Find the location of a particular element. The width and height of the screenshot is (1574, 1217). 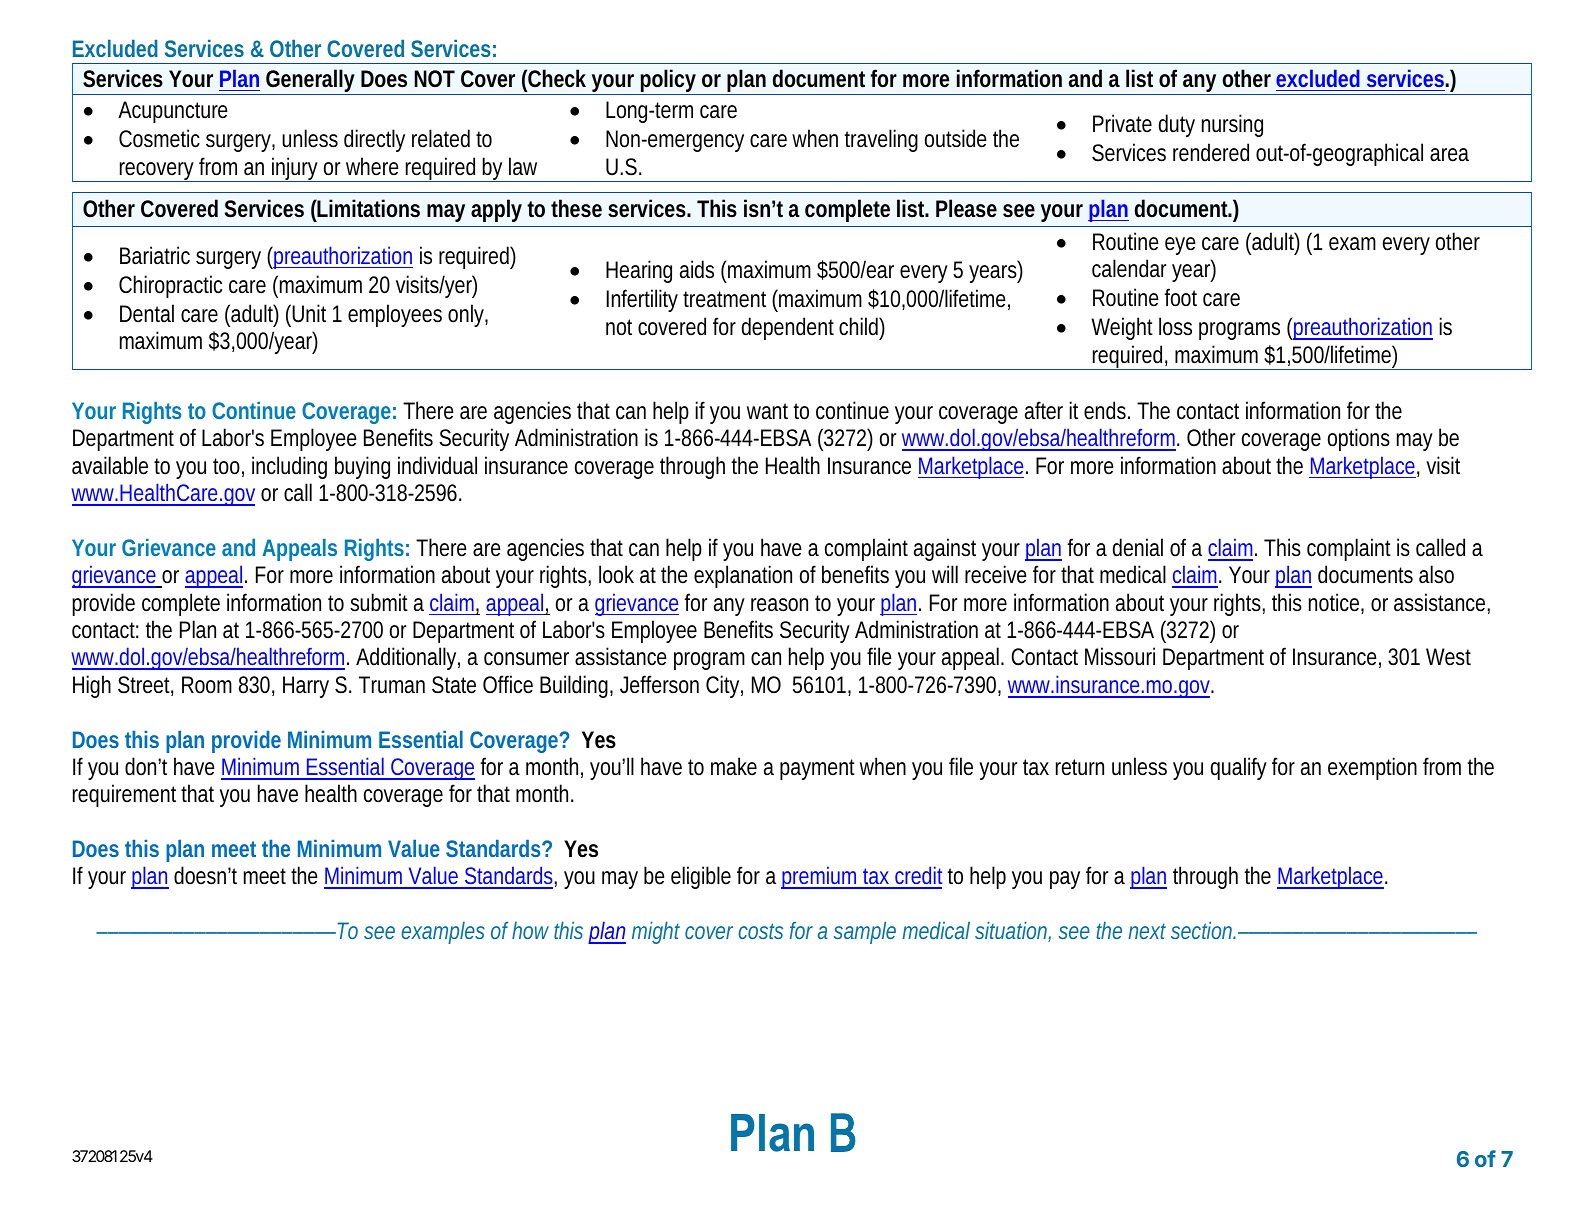

qualify is located at coordinates (1242, 768).
